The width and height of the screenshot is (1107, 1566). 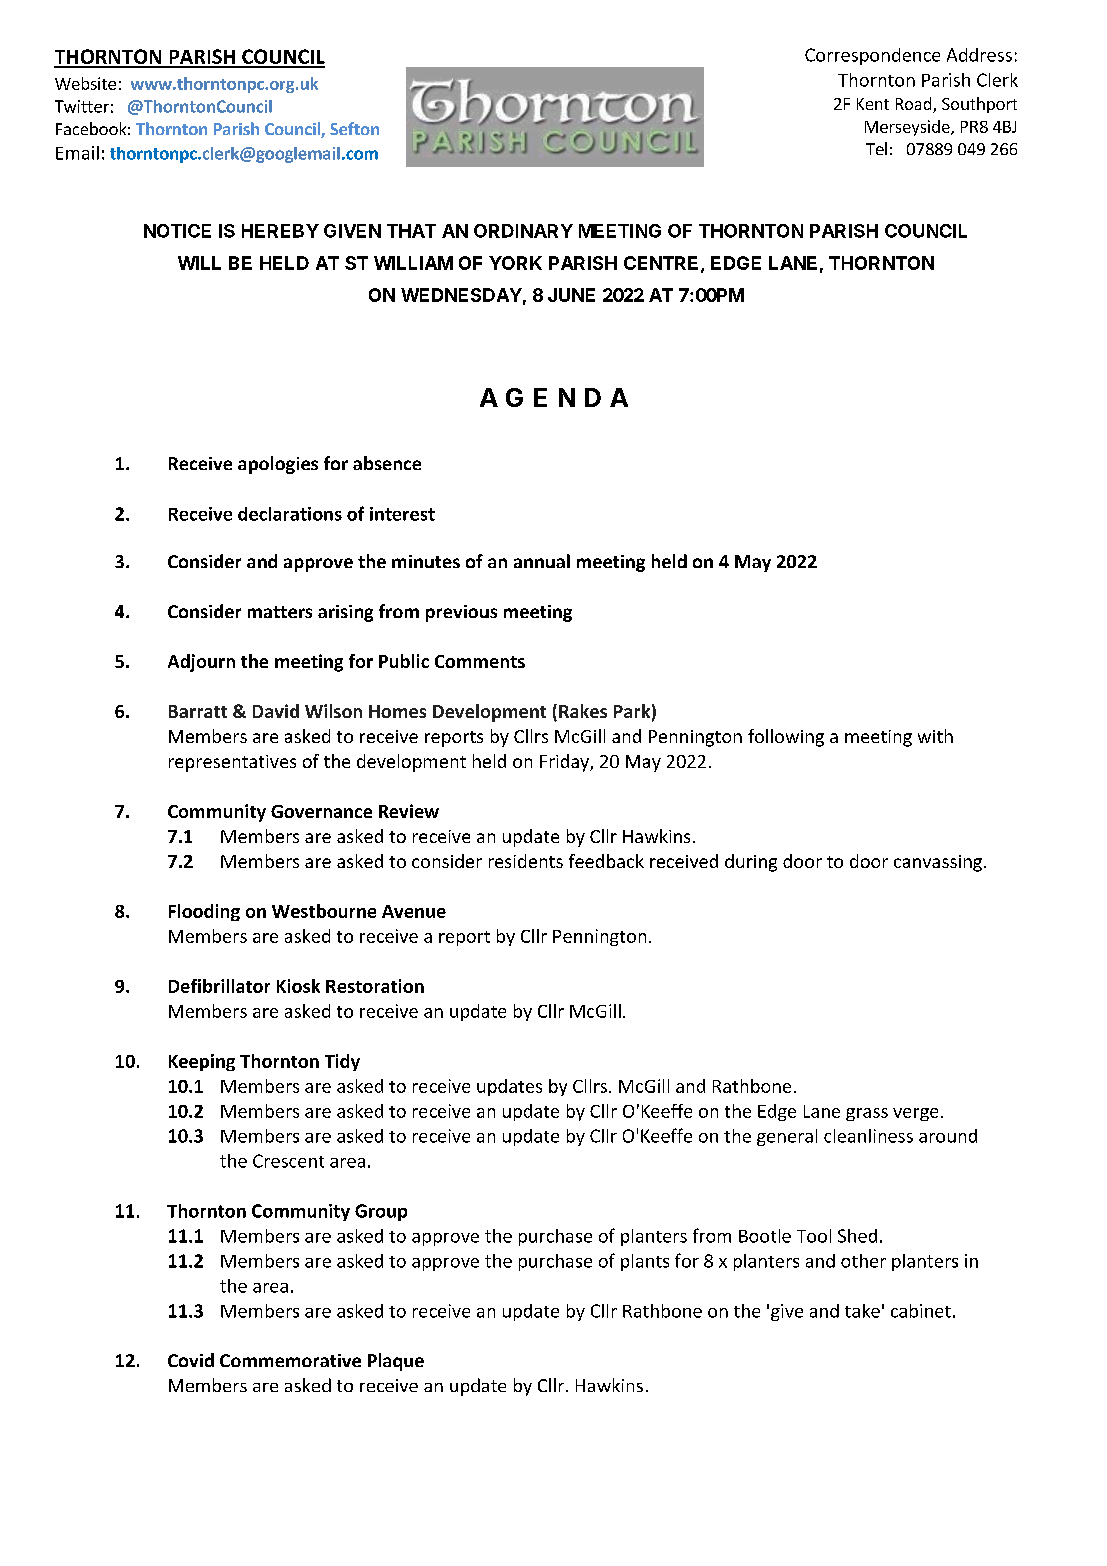 I want to click on Kent, so click(x=873, y=104).
